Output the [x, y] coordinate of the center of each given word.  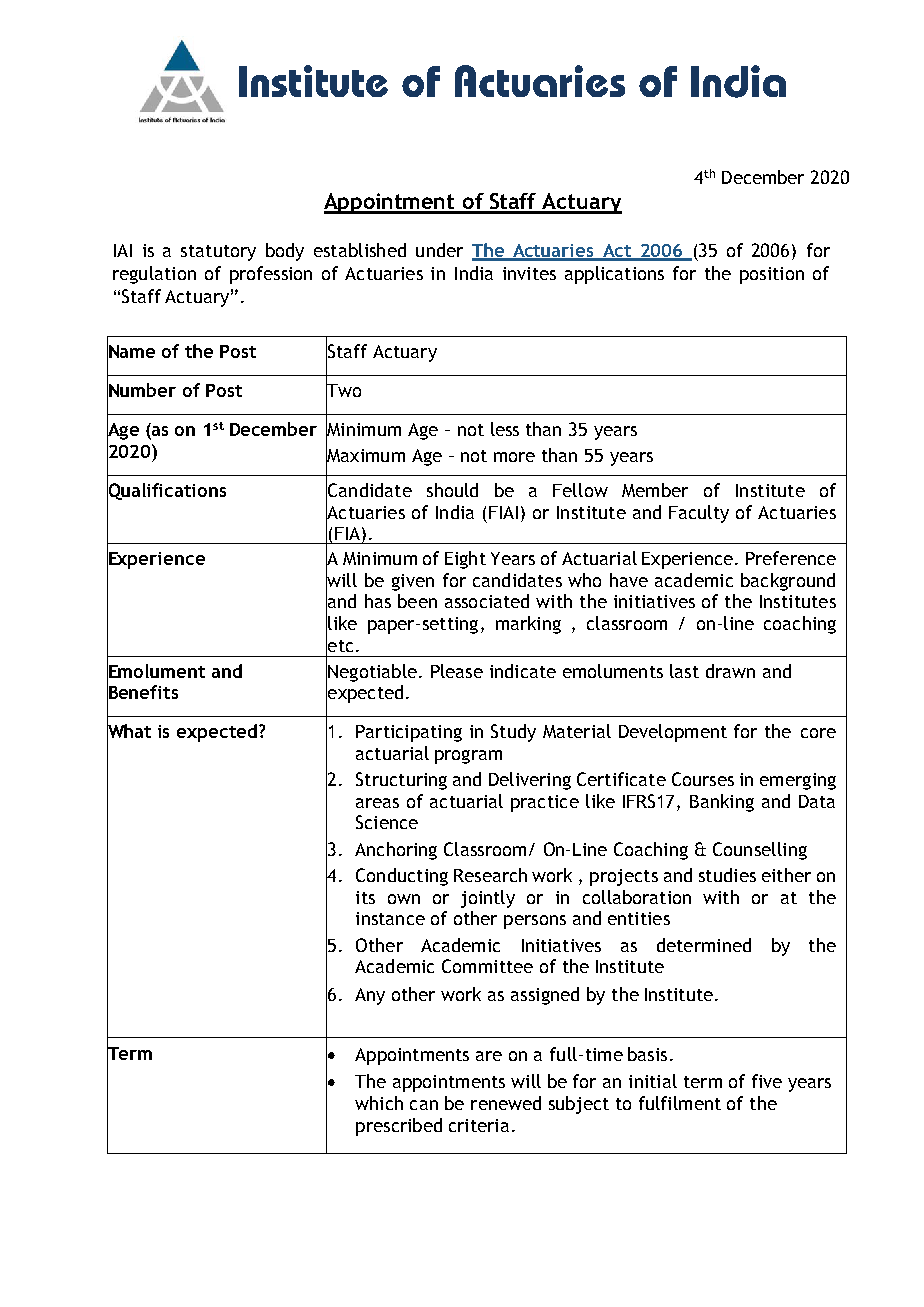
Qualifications [166, 491]
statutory [218, 253]
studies [727, 875]
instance [390, 918]
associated [487, 601]
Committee [487, 966]
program [468, 757]
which [379, 1103]
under [439, 250]
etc [339, 645]
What [129, 731]
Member [655, 490]
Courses [703, 779]
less [505, 429]
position [772, 275]
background [788, 582]
